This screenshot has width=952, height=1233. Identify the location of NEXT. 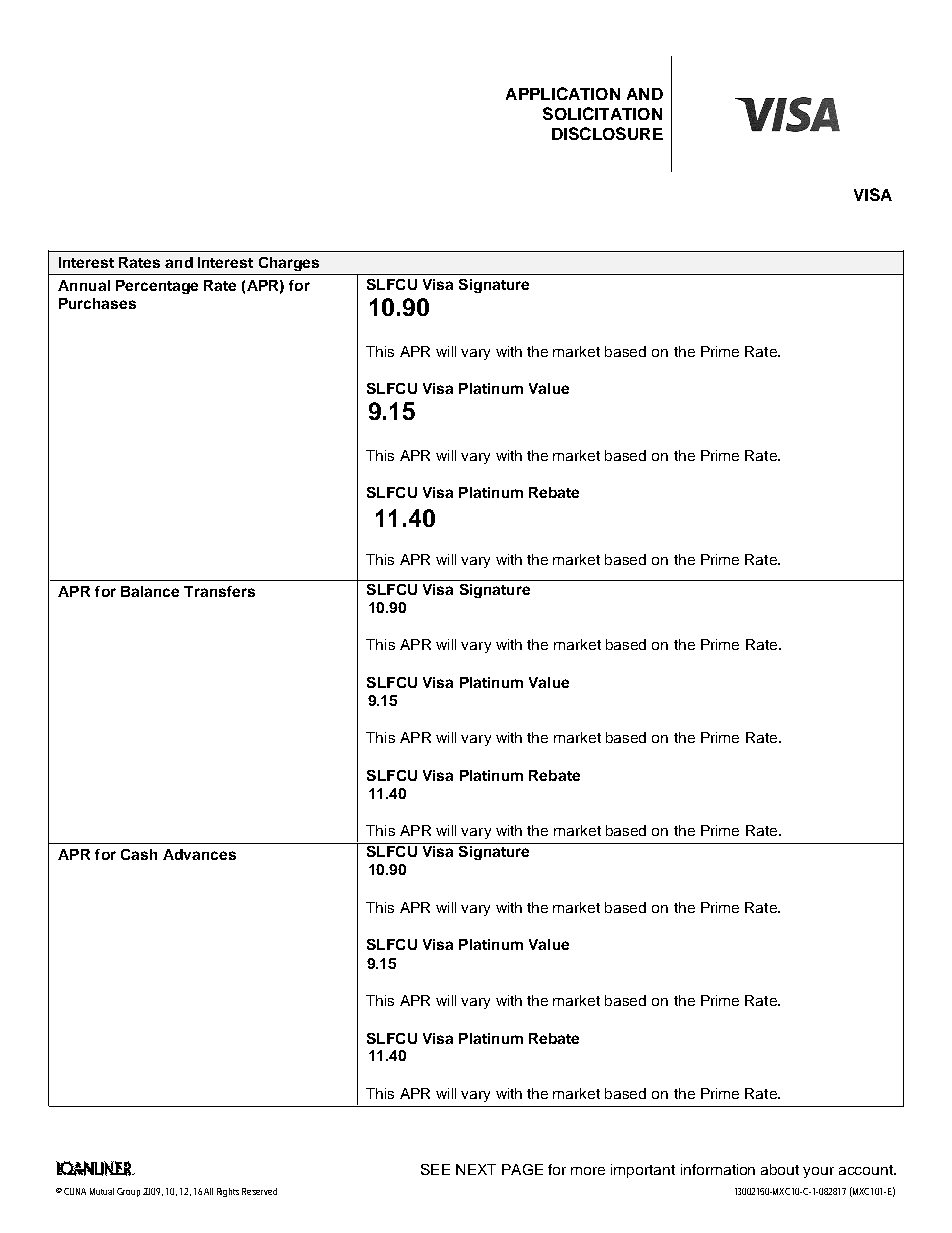
(476, 1169).
